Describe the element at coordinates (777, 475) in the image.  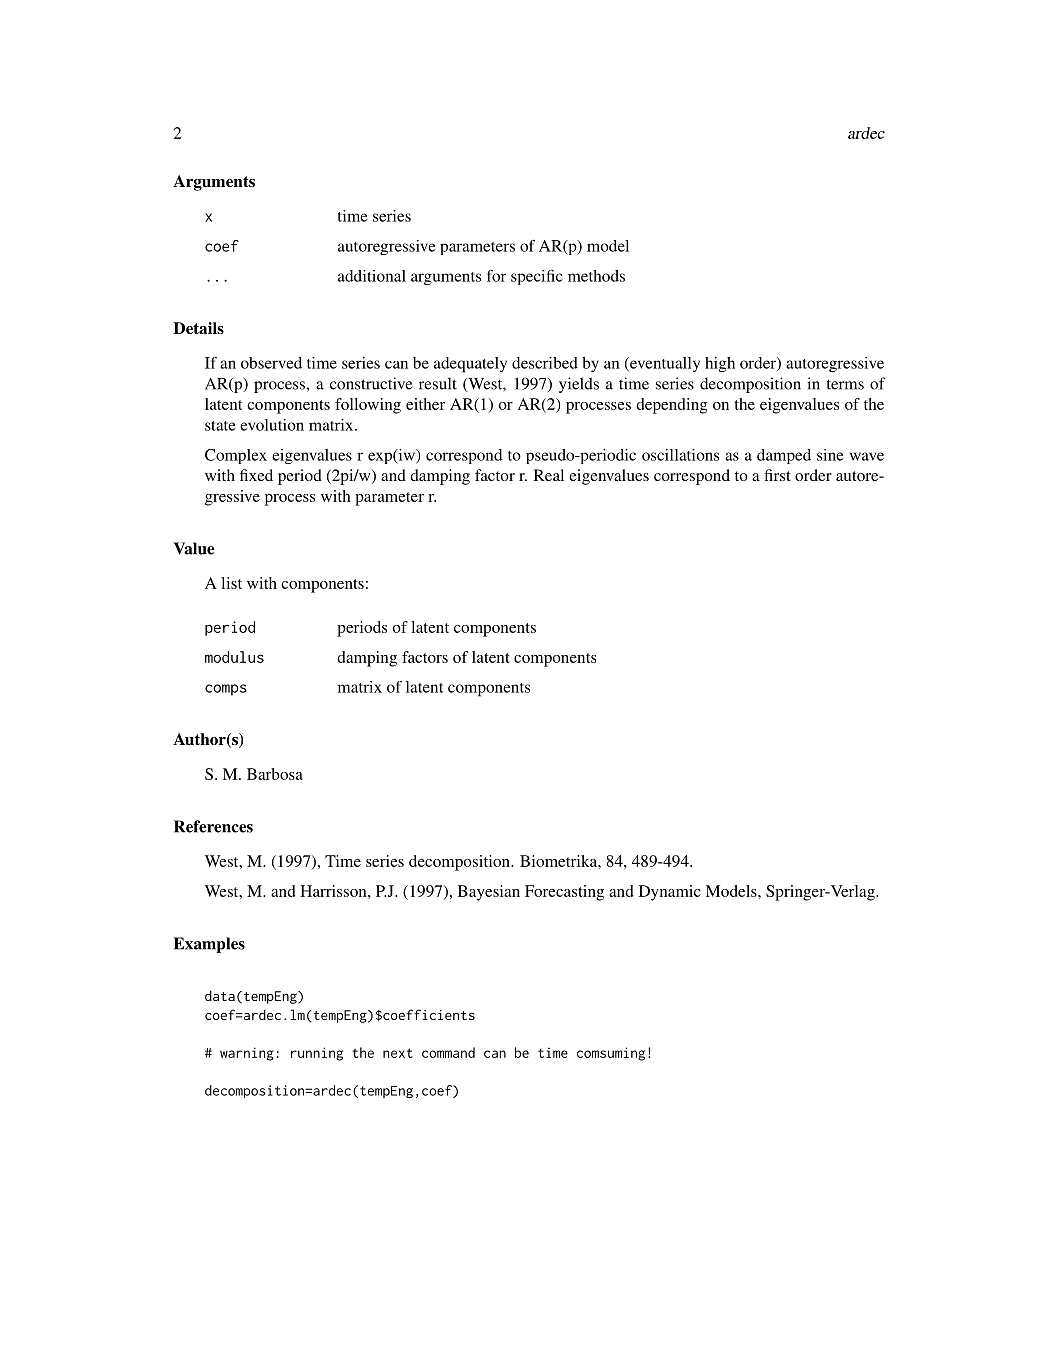
I see `first` at that location.
